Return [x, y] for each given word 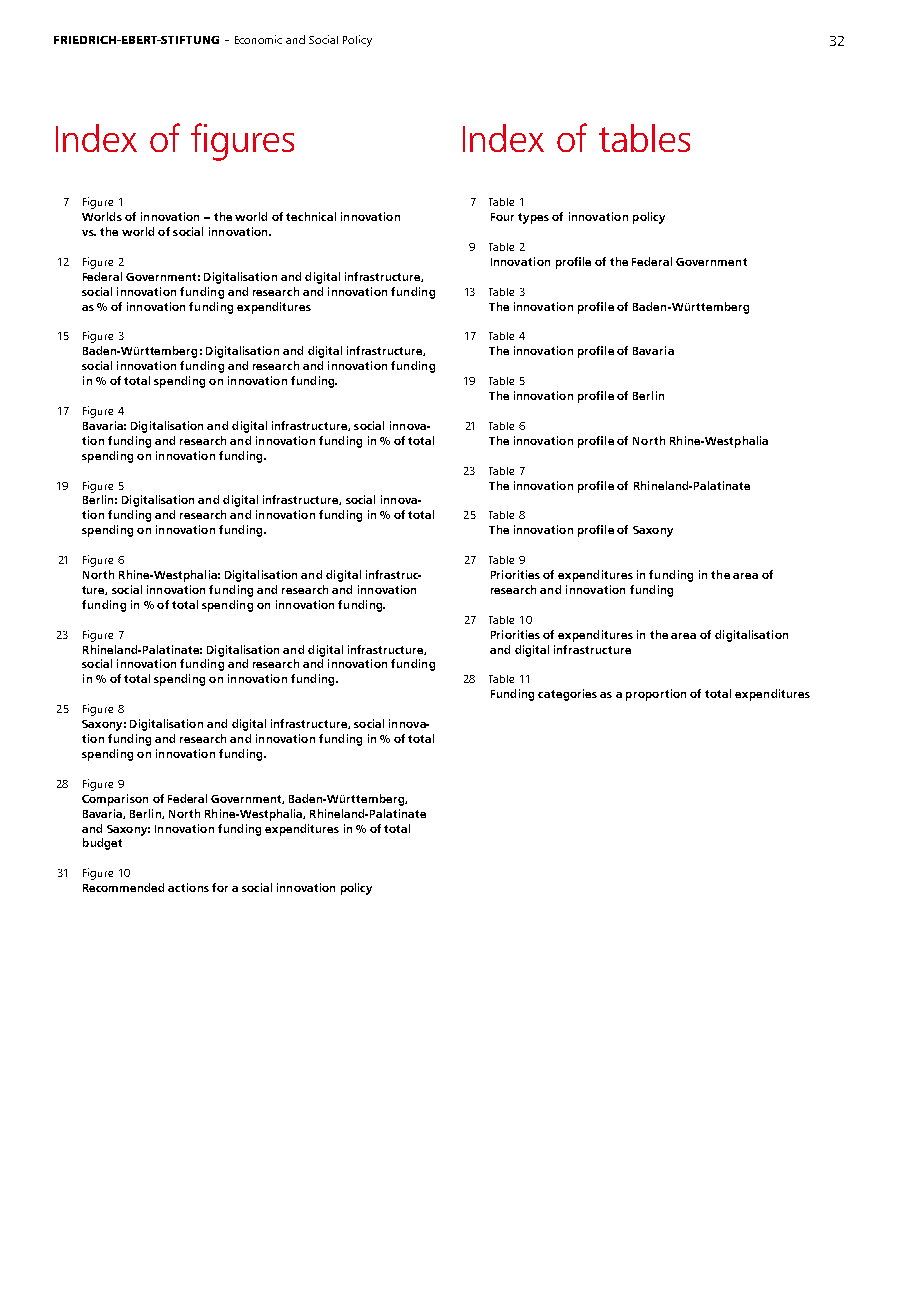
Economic [258, 39]
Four [502, 217]
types [533, 218]
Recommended [123, 887]
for [220, 887]
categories [567, 695]
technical [311, 216]
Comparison [115, 800]
